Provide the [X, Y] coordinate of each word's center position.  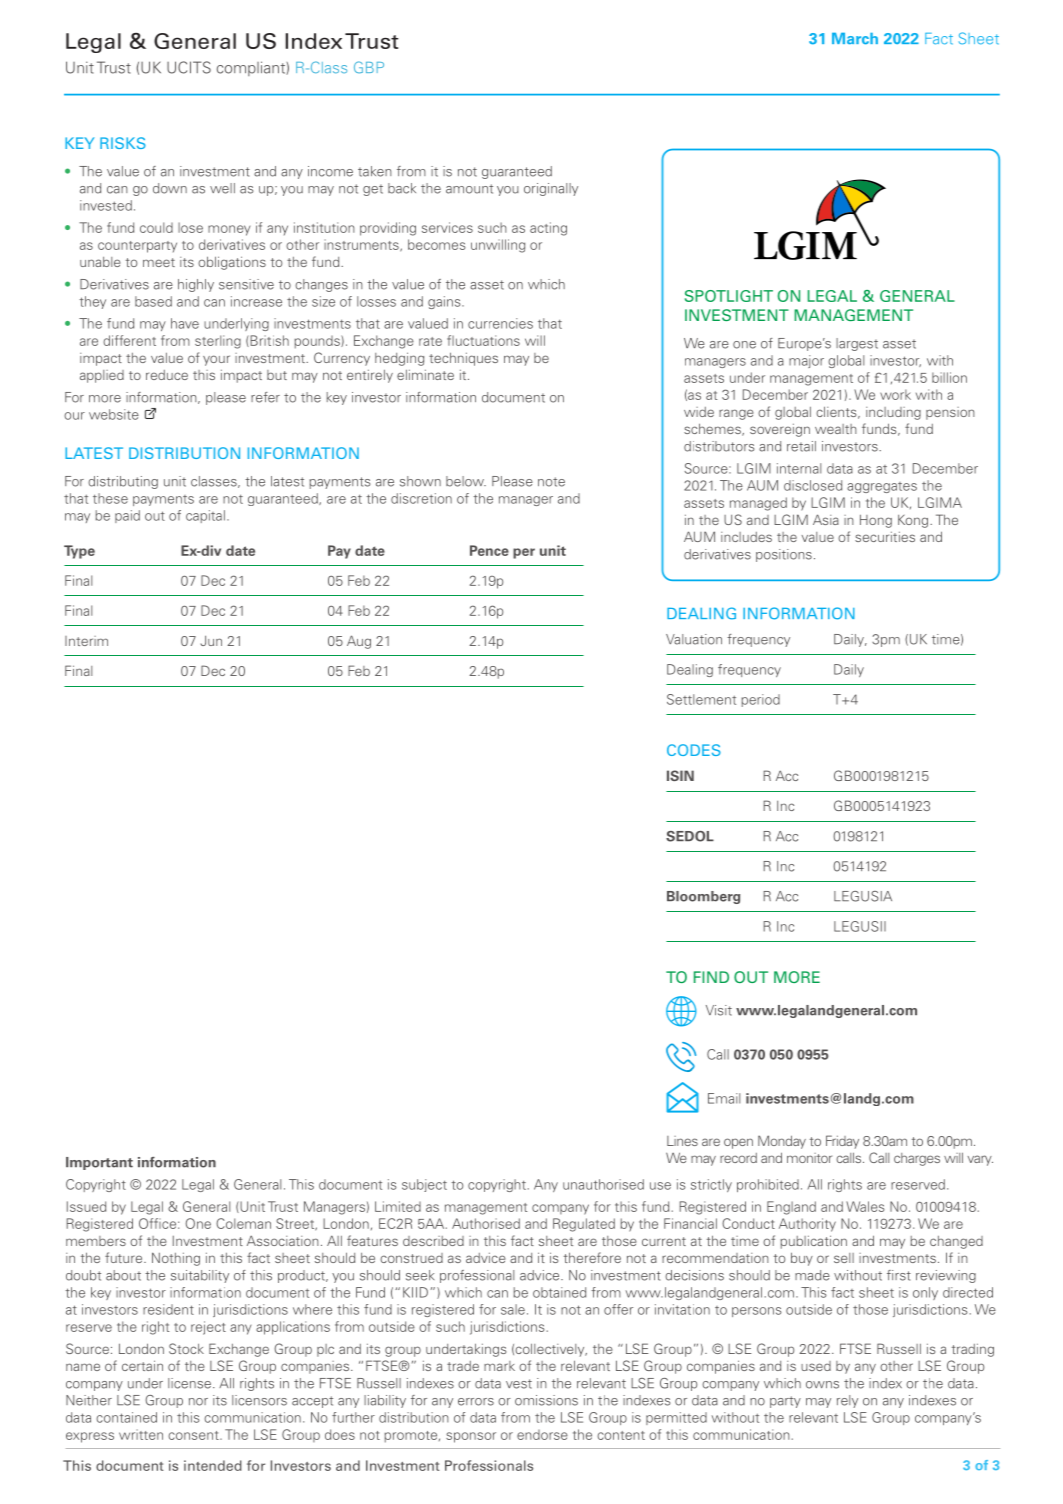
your [216, 360]
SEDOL [690, 836]
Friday [842, 1142]
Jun [211, 641]
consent [194, 1435]
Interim [86, 641]
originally [551, 189]
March [855, 39]
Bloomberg [703, 897]
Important [99, 1163]
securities [885, 537]
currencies [500, 323]
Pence [489, 550]
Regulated [584, 1225]
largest [857, 344]
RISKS [123, 143]
